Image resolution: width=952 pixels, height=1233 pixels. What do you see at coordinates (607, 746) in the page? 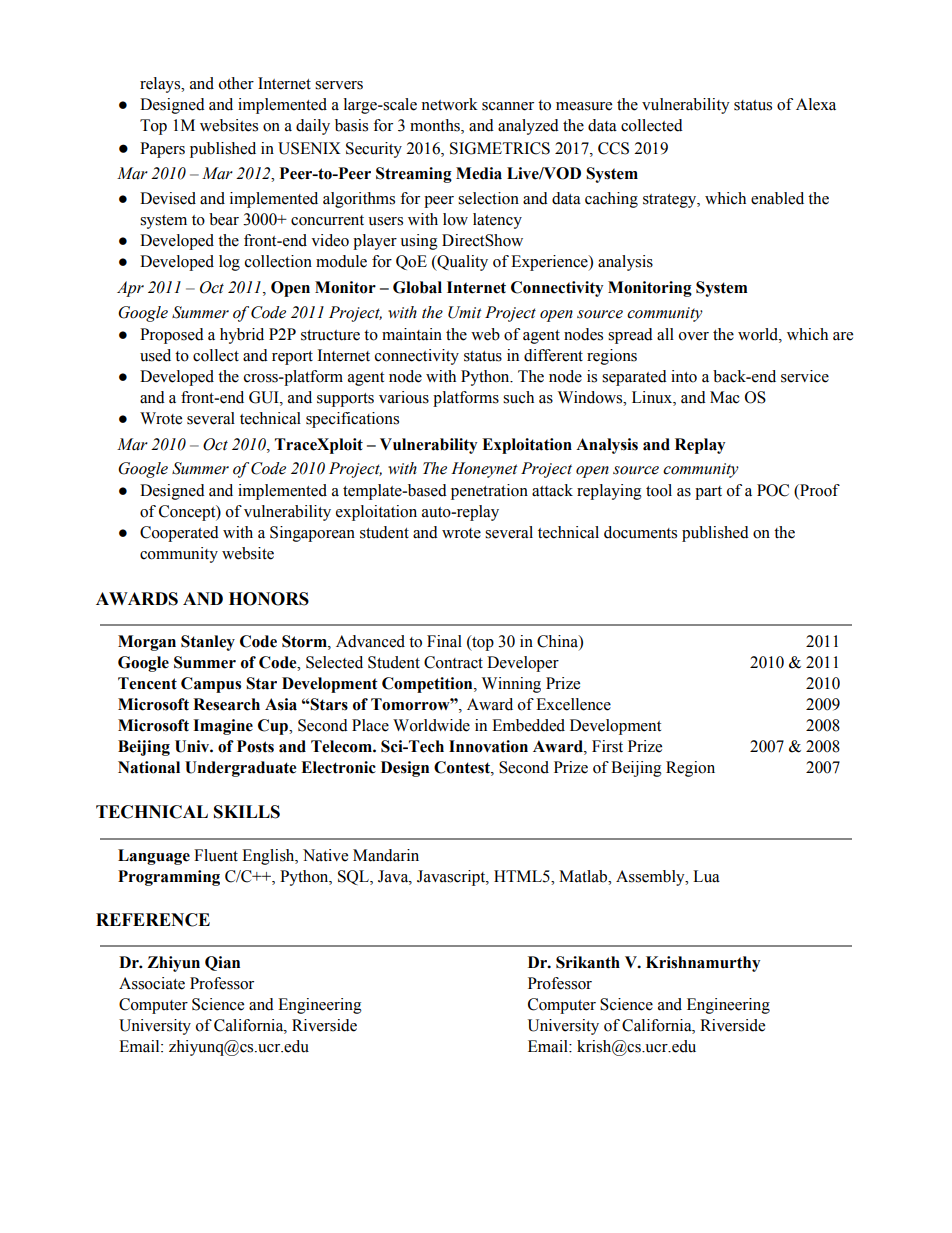
I see `First` at bounding box center [607, 746].
